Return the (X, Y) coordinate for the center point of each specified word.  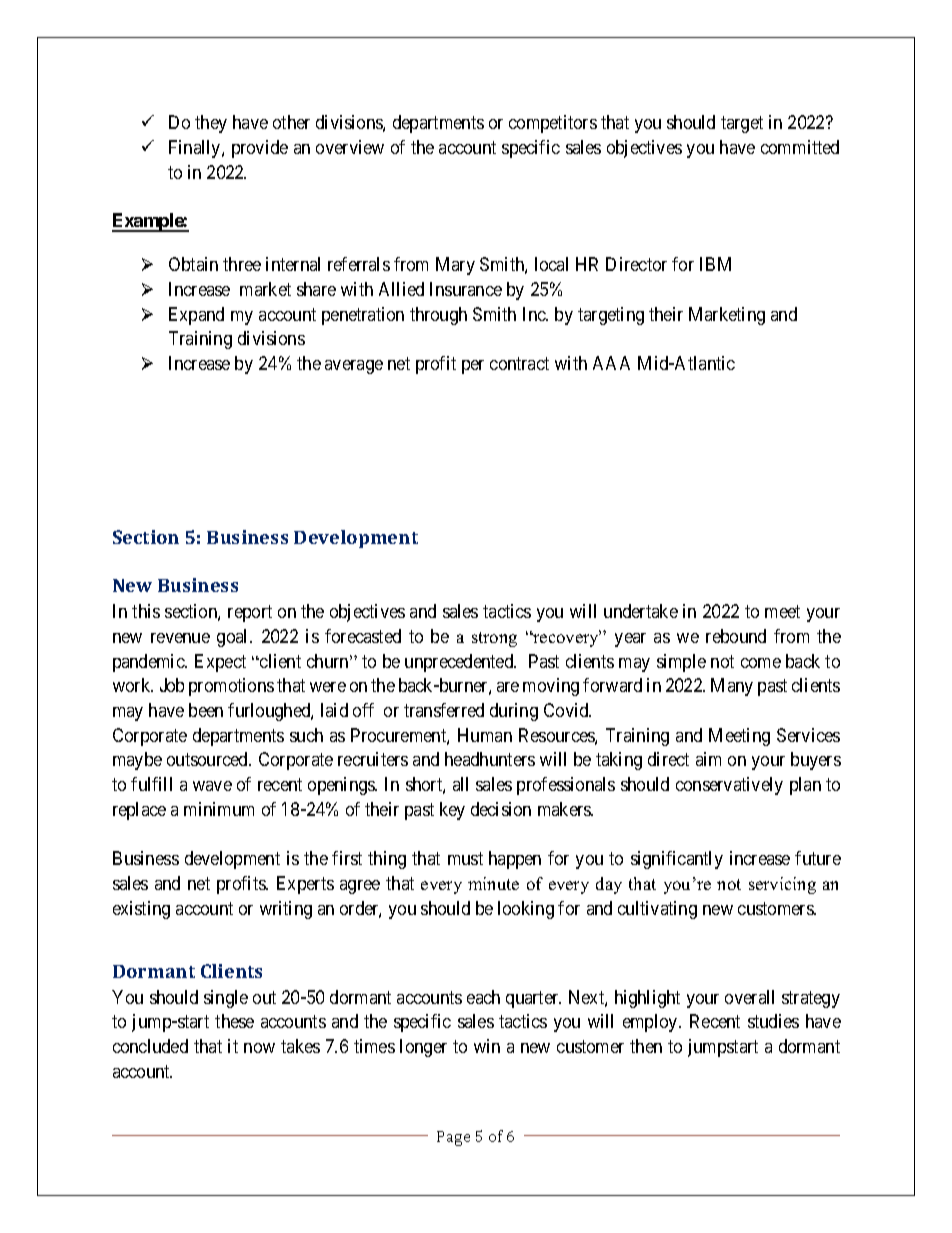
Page (453, 1138)
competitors (553, 124)
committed (800, 147)
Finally (196, 149)
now (259, 1048)
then (646, 1046)
